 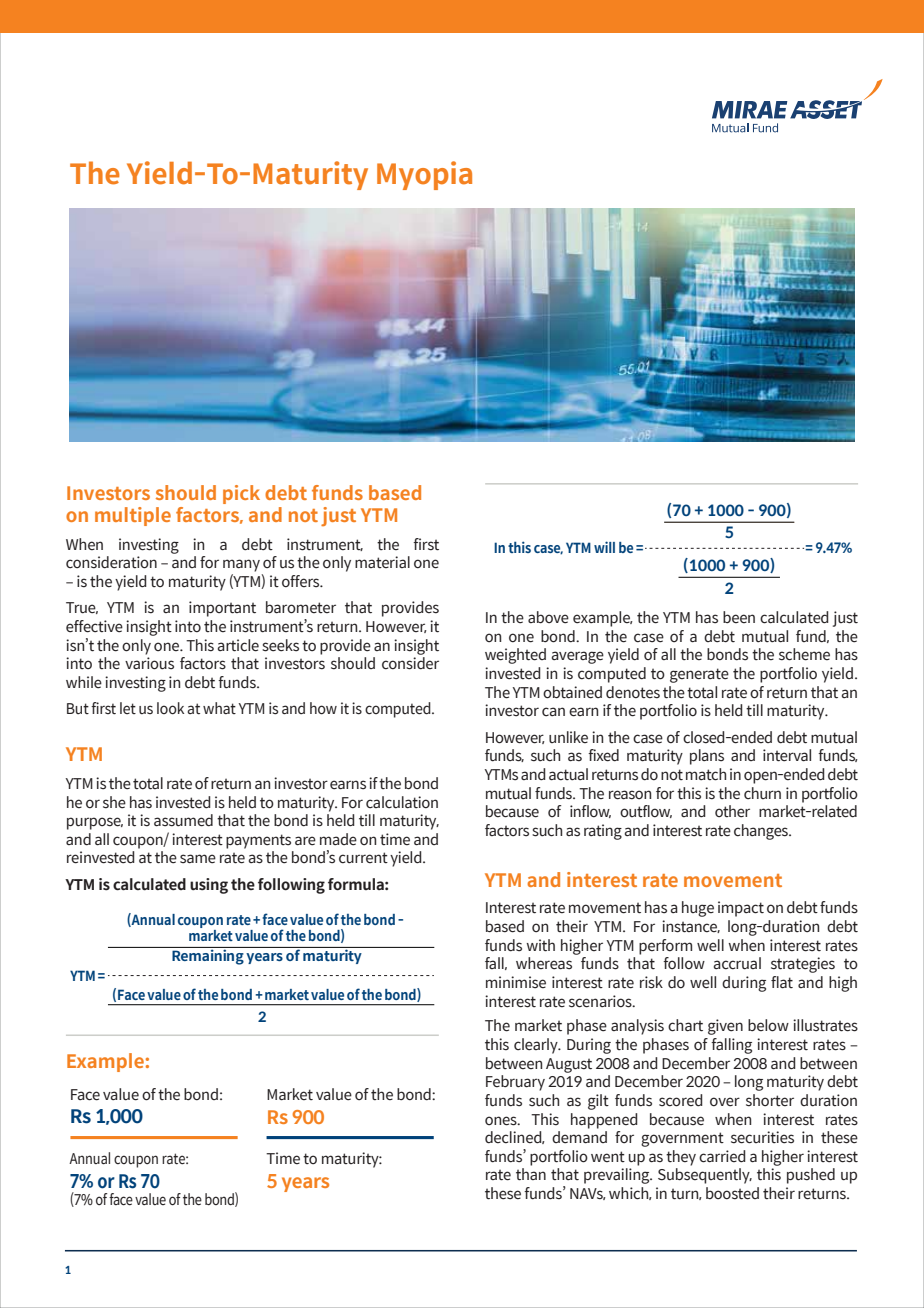 What do you see at coordinates (633, 692) in the screenshot?
I see `denotes` at bounding box center [633, 692].
